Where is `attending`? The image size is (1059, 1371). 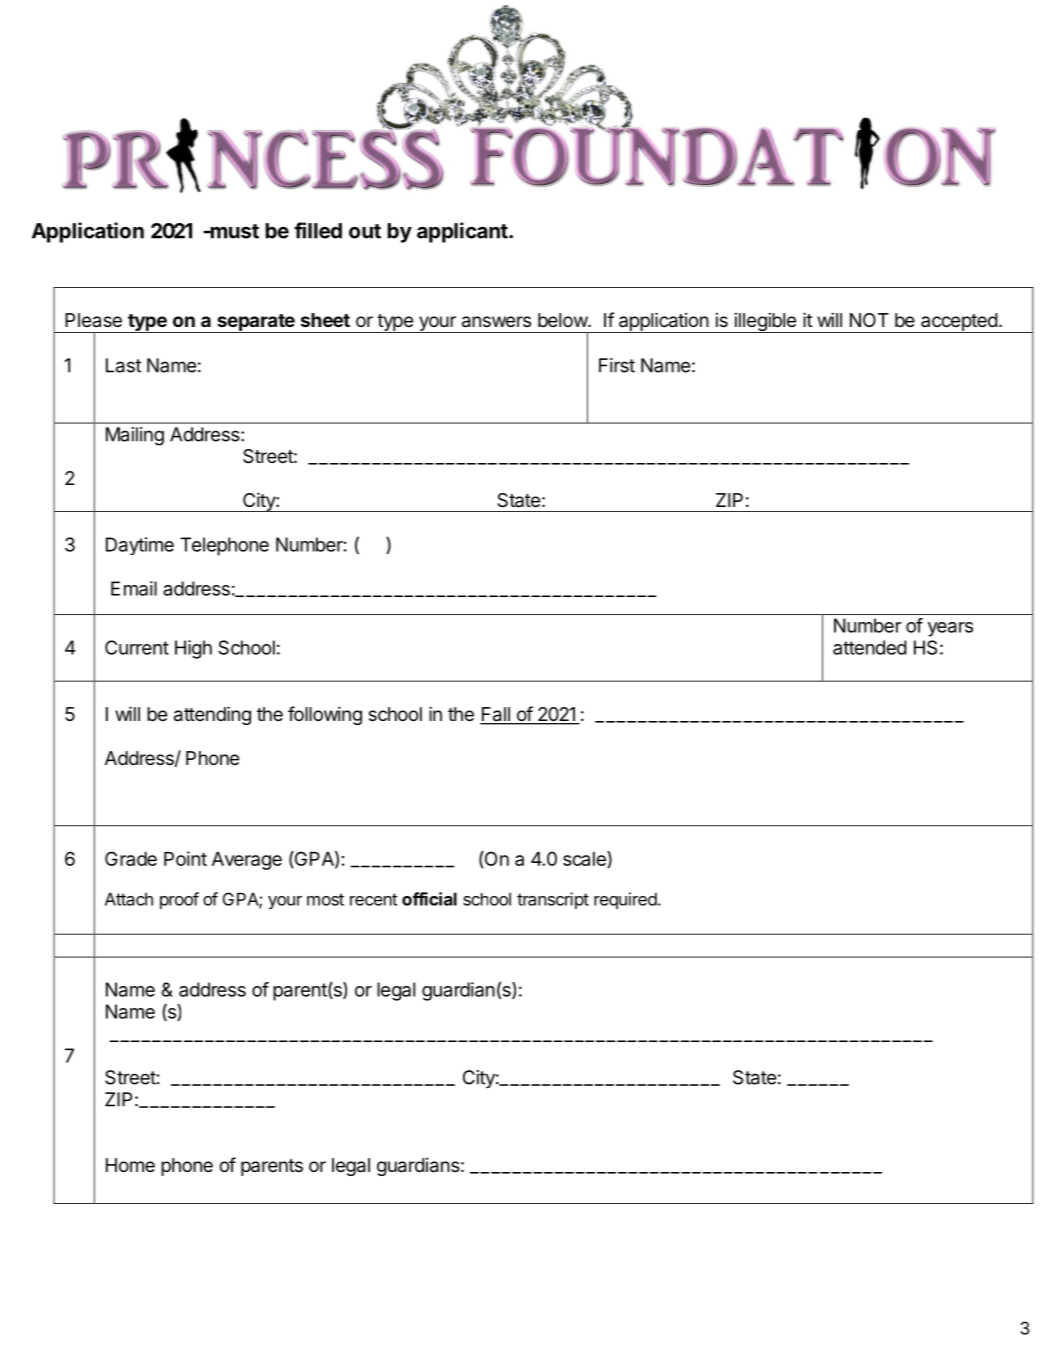 attending is located at coordinates (212, 715).
